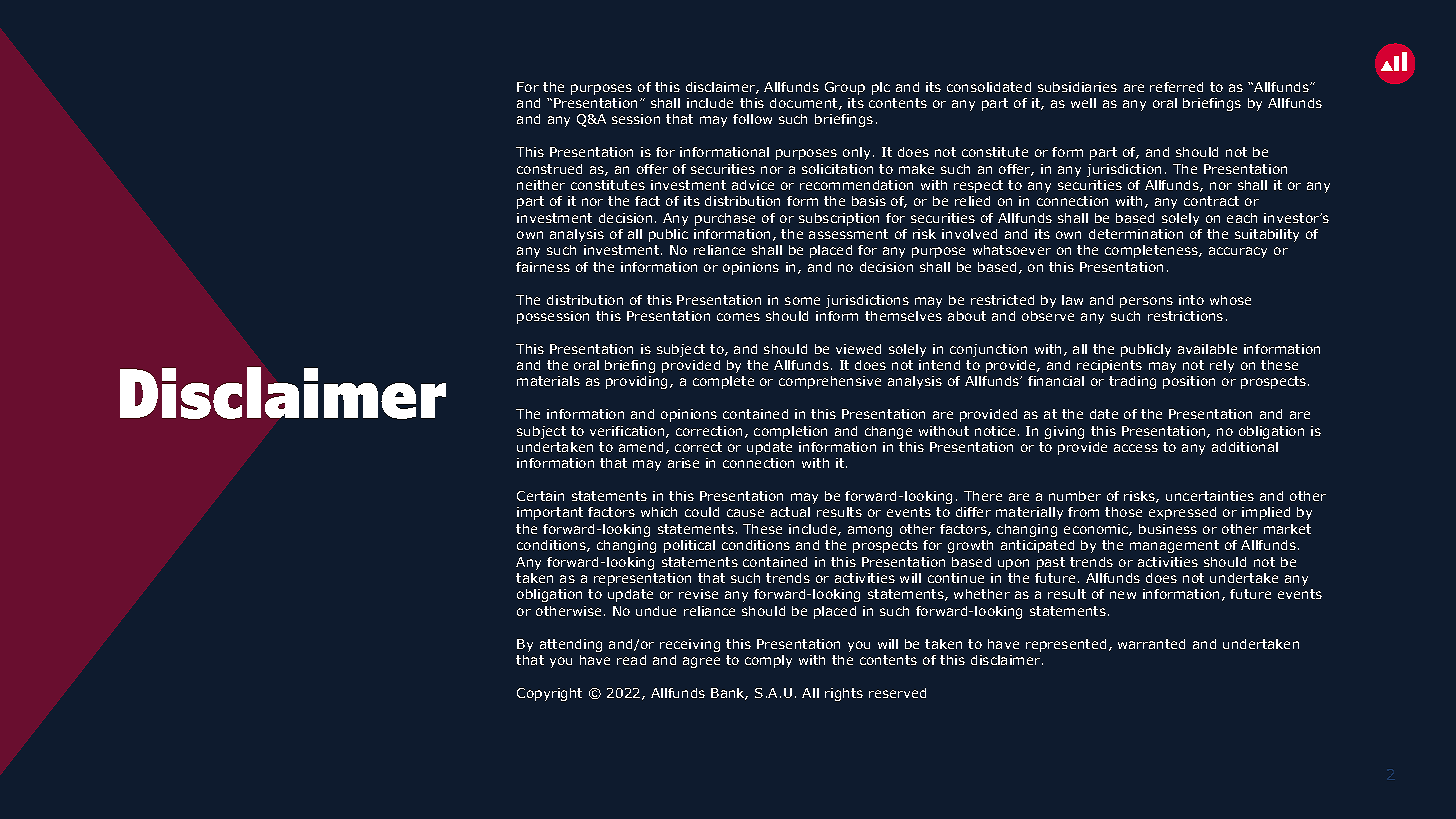 The height and width of the image is (819, 1456). What do you see at coordinates (752, 119) in the image?
I see `follow` at bounding box center [752, 119].
